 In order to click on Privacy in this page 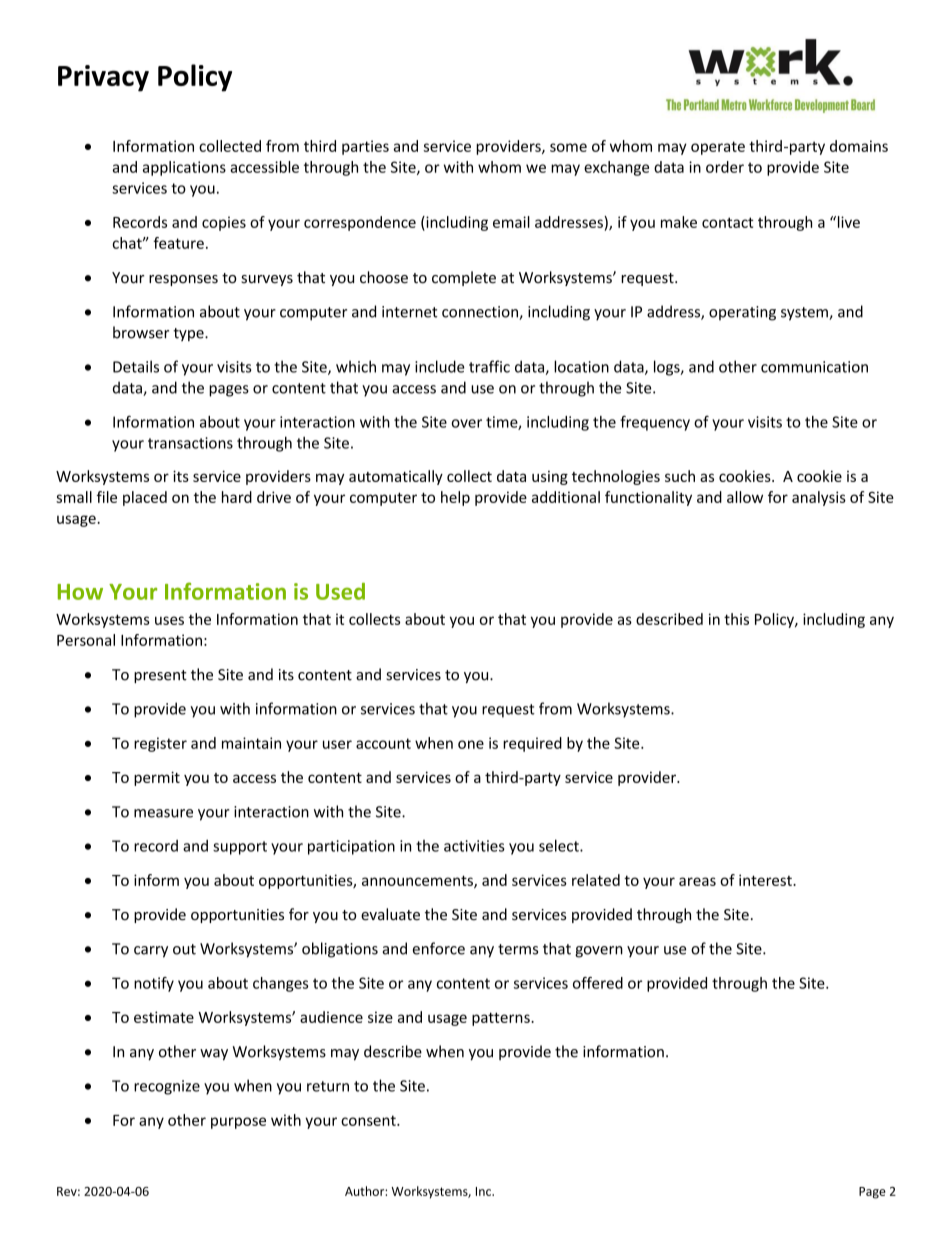, I will do `click(103, 78)`.
